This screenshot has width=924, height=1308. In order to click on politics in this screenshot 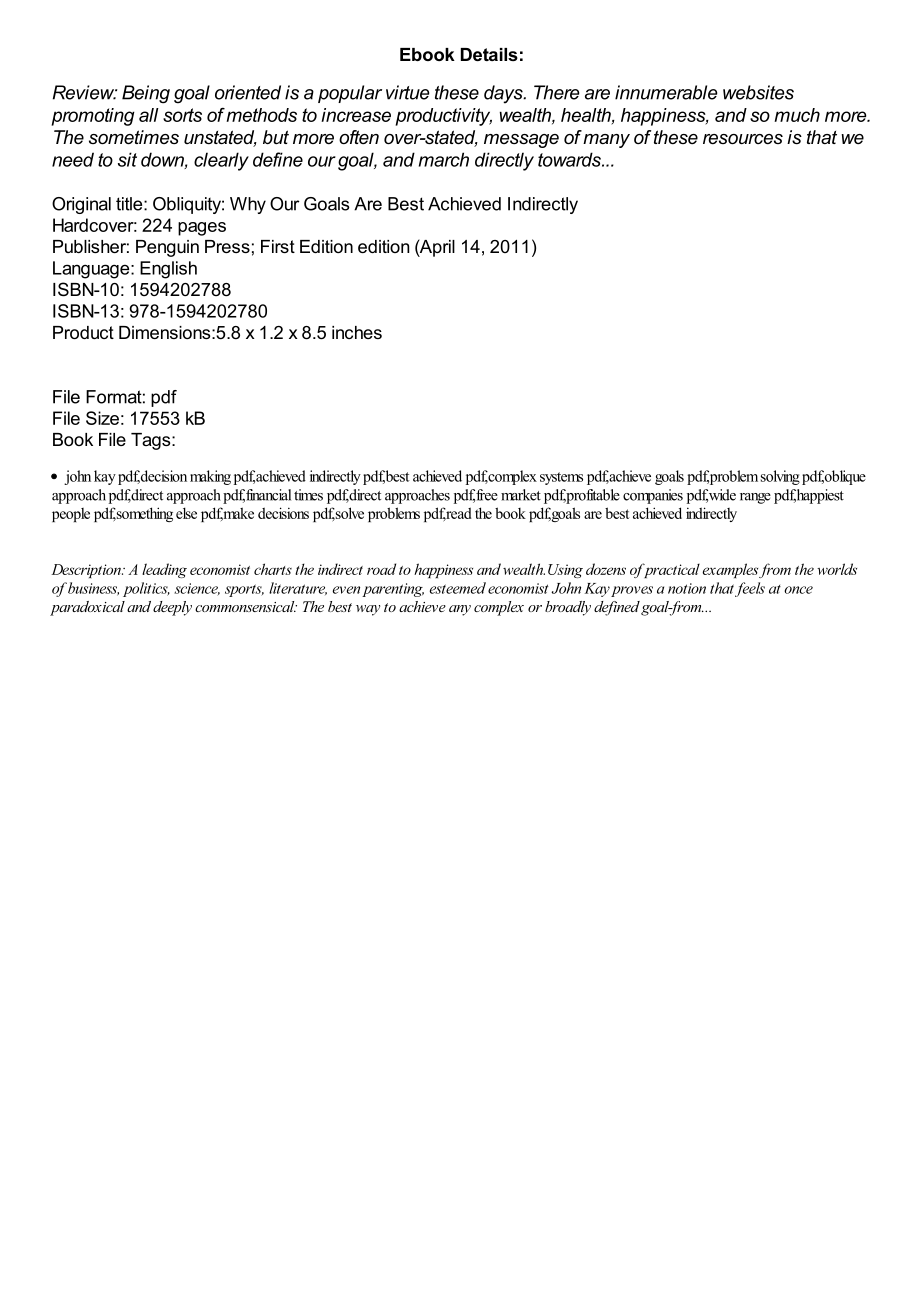, I will do `click(146, 589)`.
